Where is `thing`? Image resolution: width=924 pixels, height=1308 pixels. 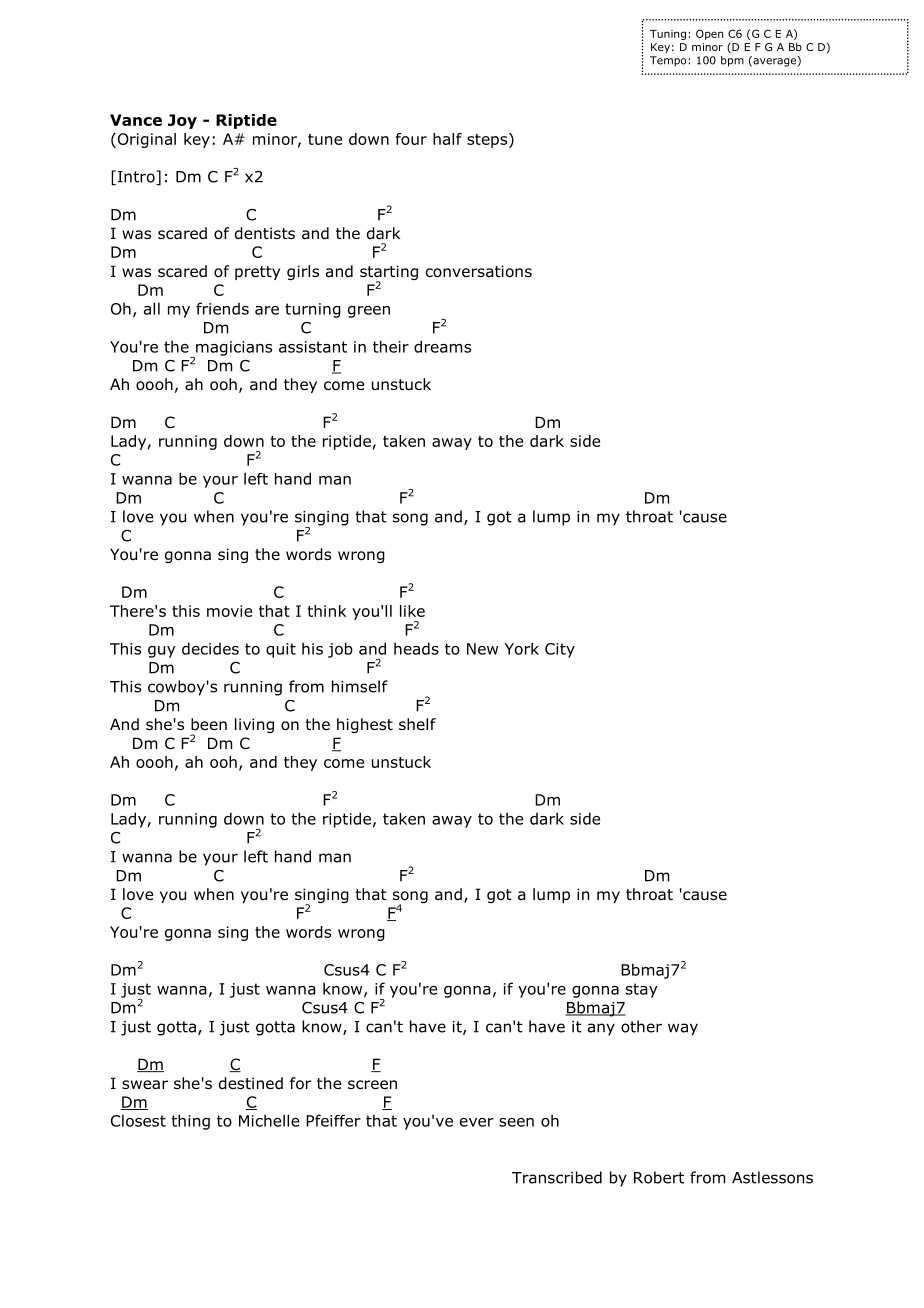 thing is located at coordinates (190, 1122).
